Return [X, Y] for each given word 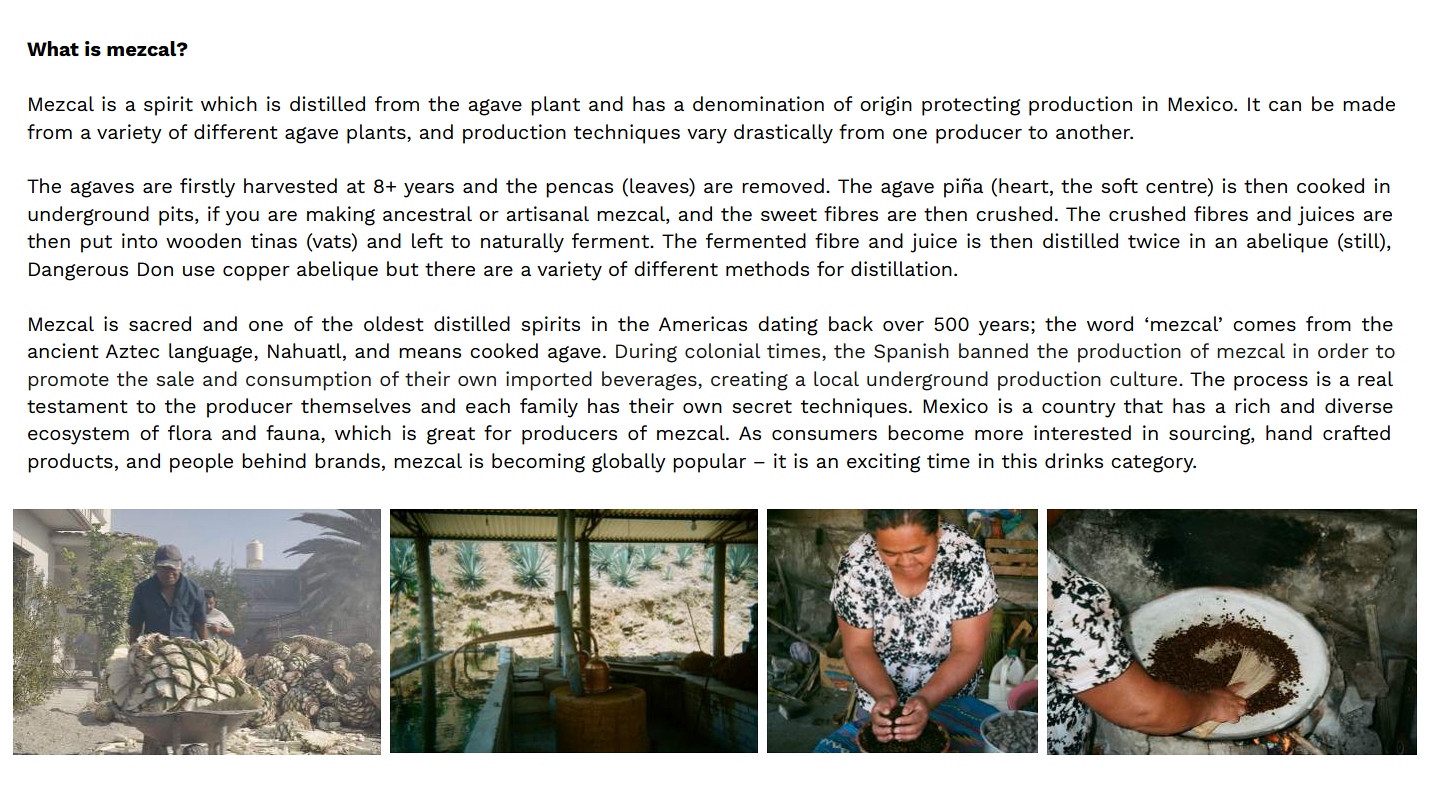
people [201, 463]
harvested [290, 185]
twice [1154, 240]
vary [707, 136]
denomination [758, 103]
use [199, 271]
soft [1119, 185]
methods [767, 268]
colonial [722, 350]
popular [709, 463]
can [1285, 106]
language [212, 353]
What [53, 48]
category [1153, 464]
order [1343, 350]
